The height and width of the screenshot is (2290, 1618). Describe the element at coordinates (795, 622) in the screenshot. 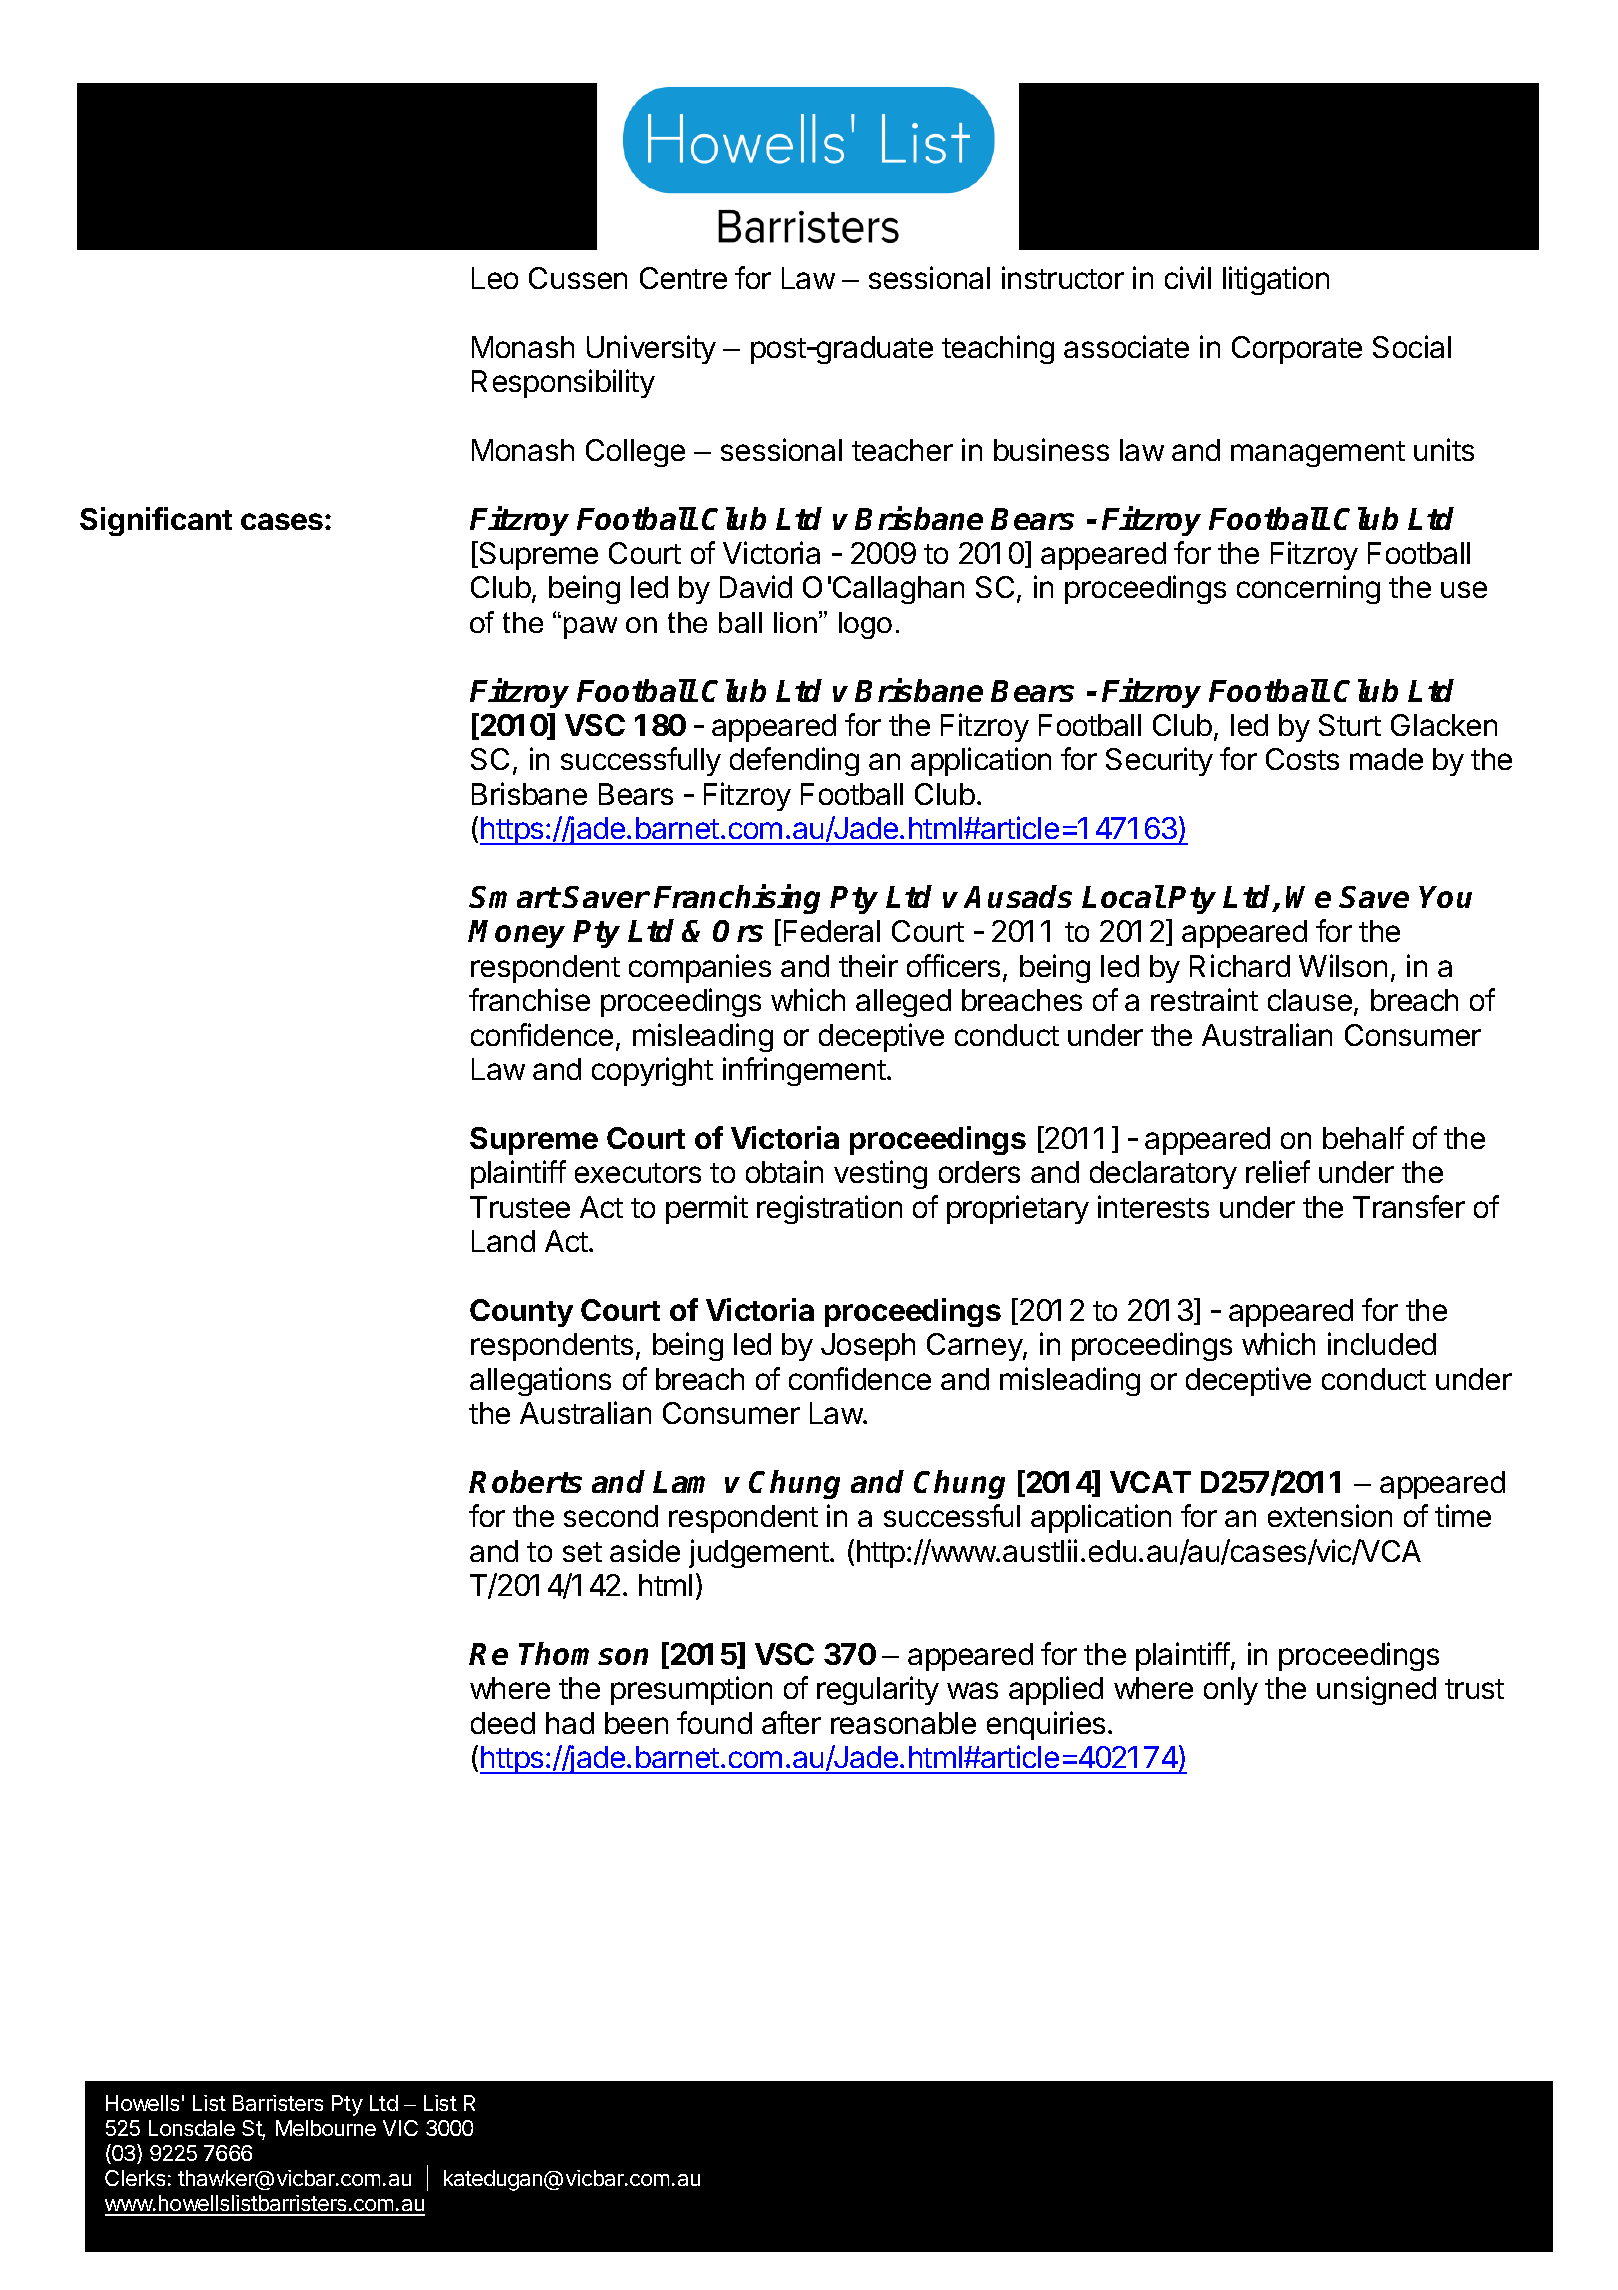

I see `lion` at that location.
